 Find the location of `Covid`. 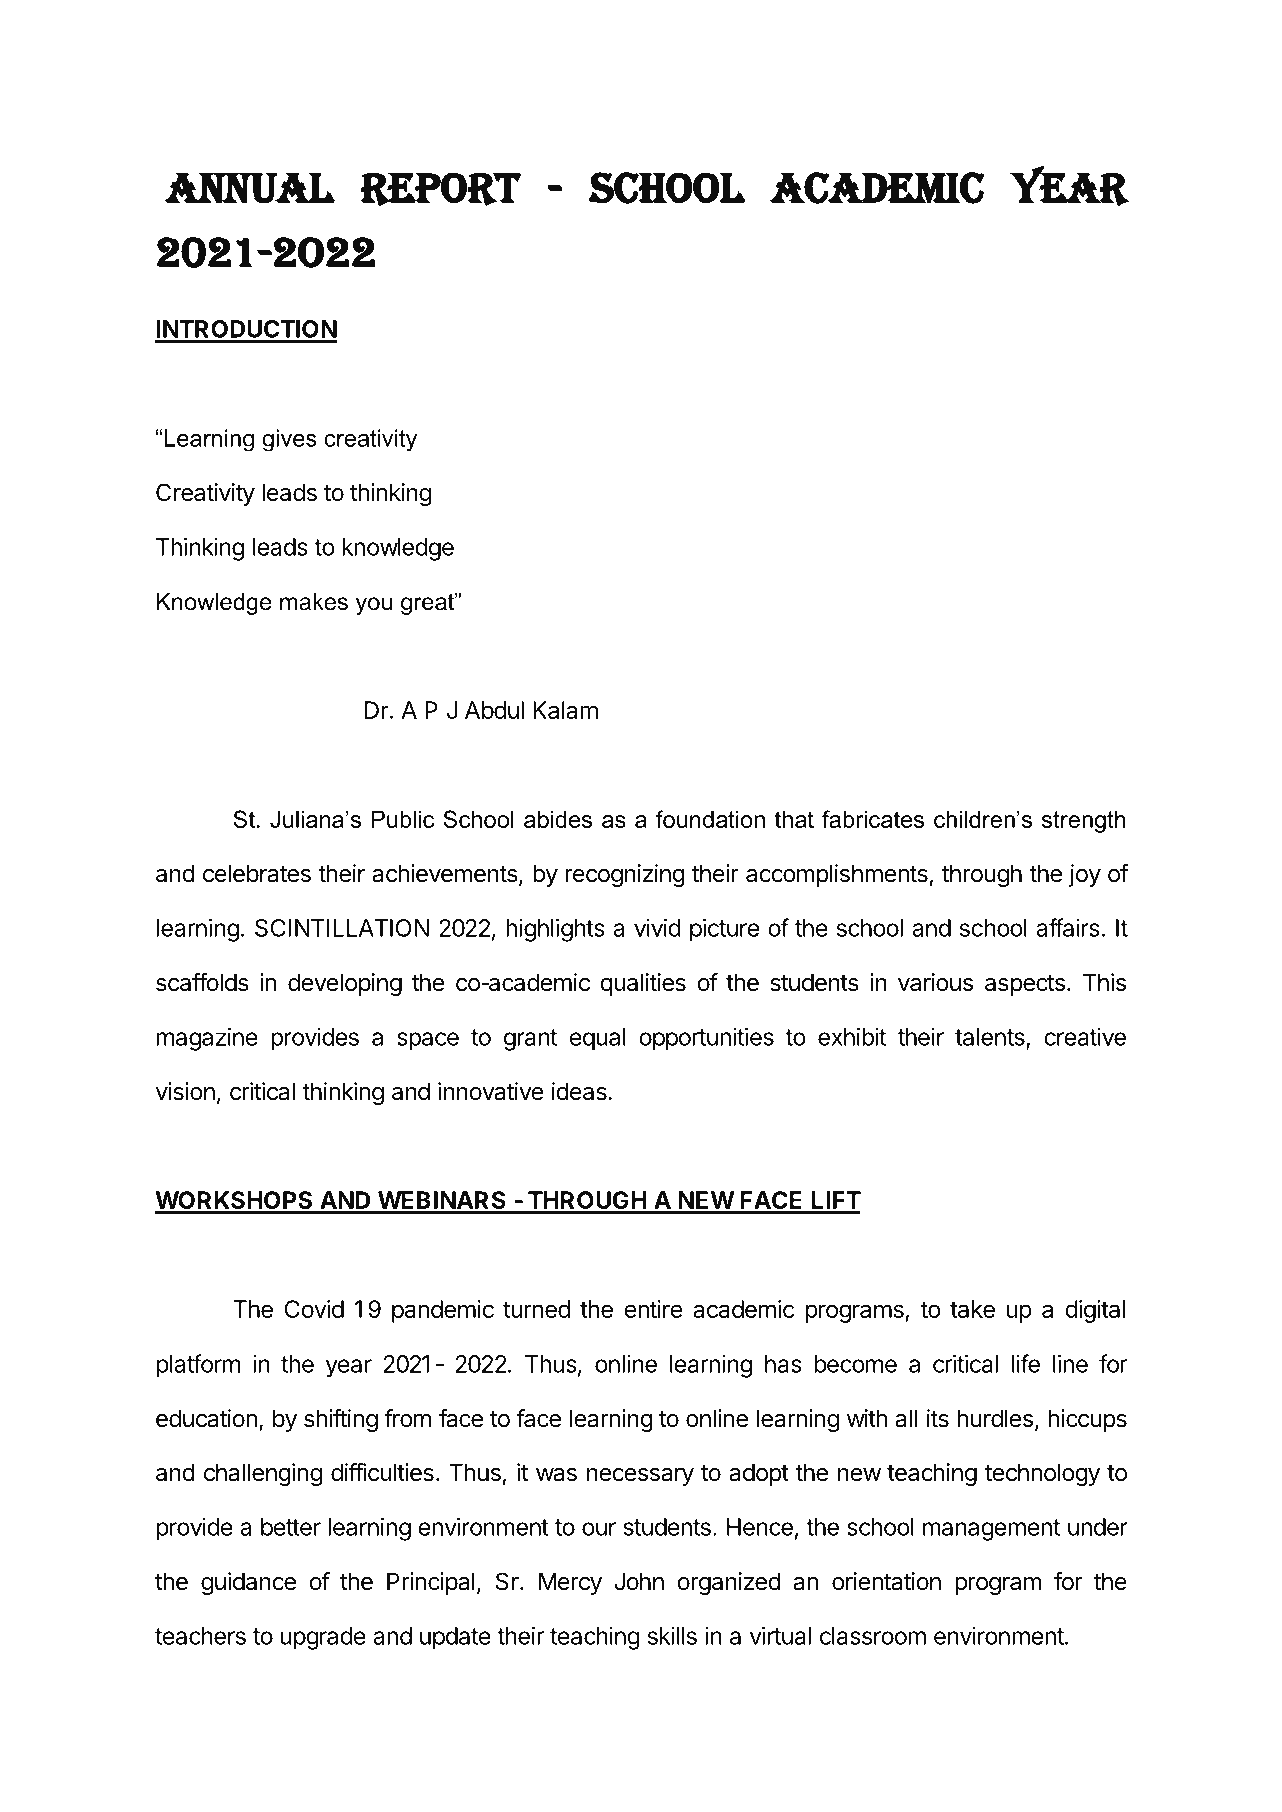

Covid is located at coordinates (314, 1309).
